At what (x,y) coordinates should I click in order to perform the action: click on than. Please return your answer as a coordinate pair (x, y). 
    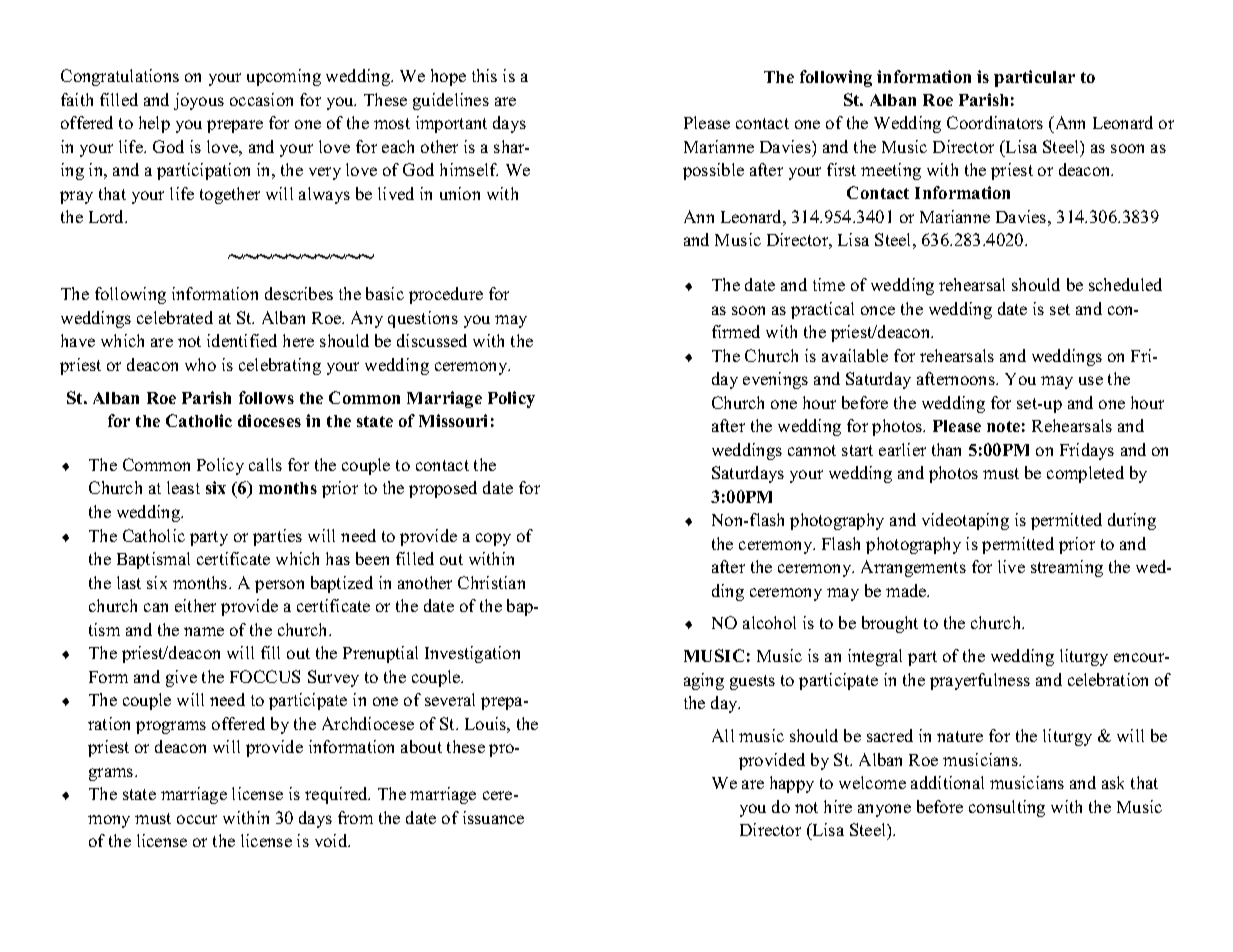
    Looking at the image, I should click on (946, 449).
